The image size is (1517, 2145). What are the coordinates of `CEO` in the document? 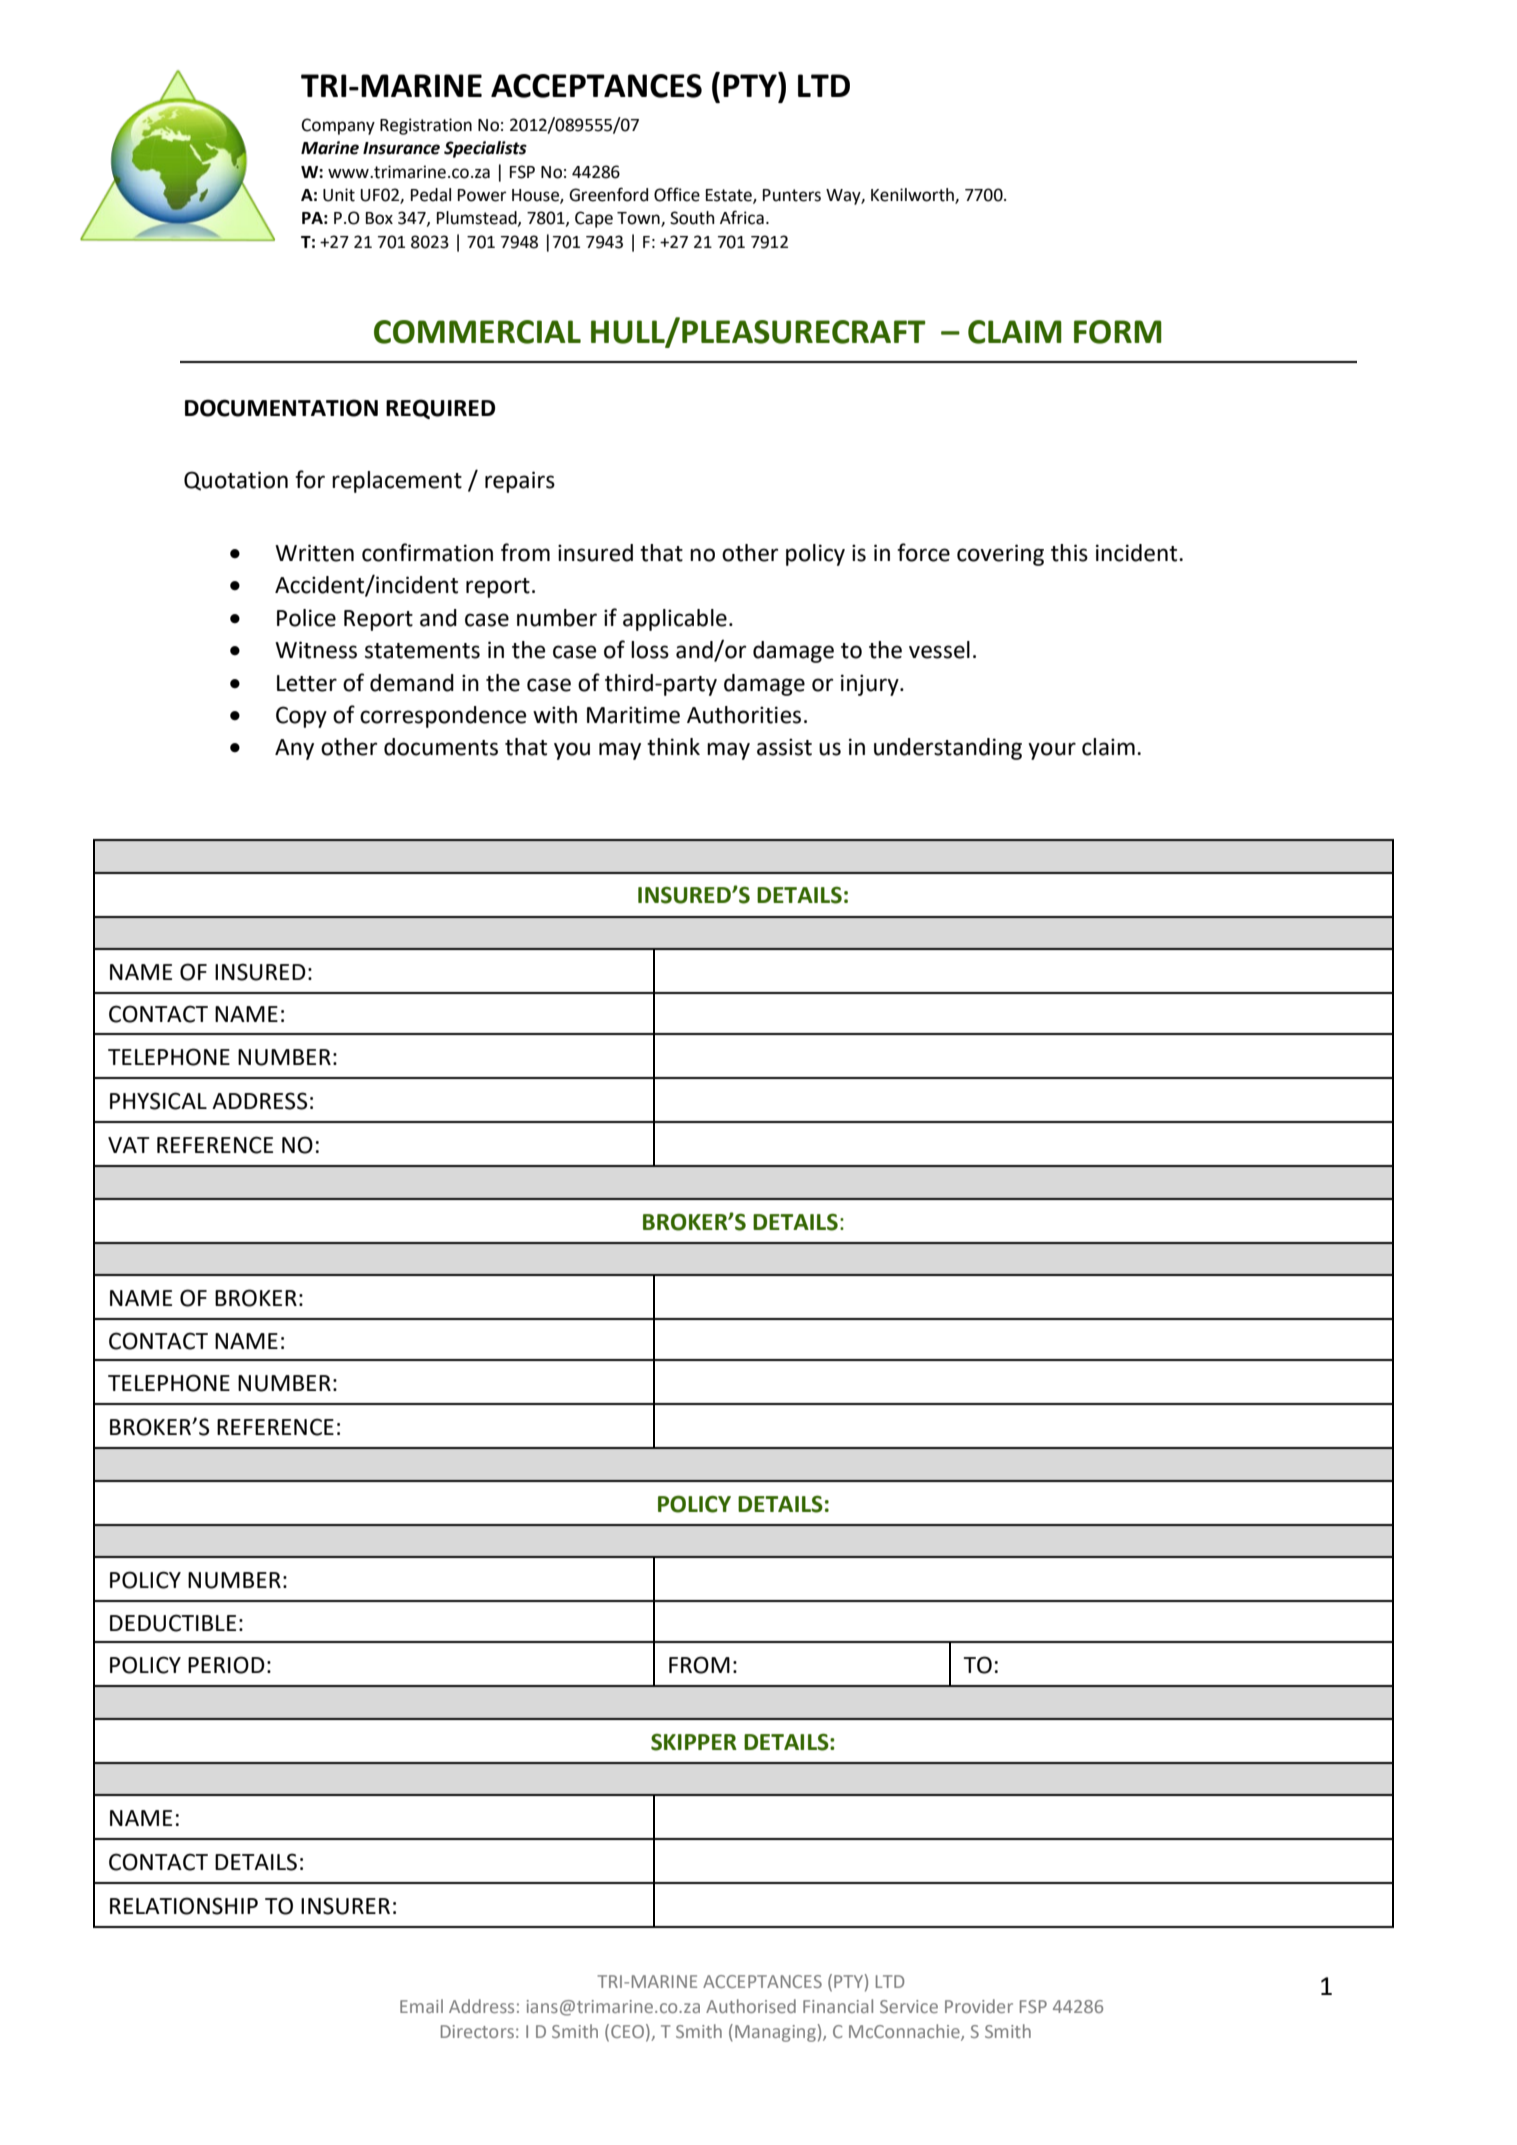 It's located at (627, 2031).
